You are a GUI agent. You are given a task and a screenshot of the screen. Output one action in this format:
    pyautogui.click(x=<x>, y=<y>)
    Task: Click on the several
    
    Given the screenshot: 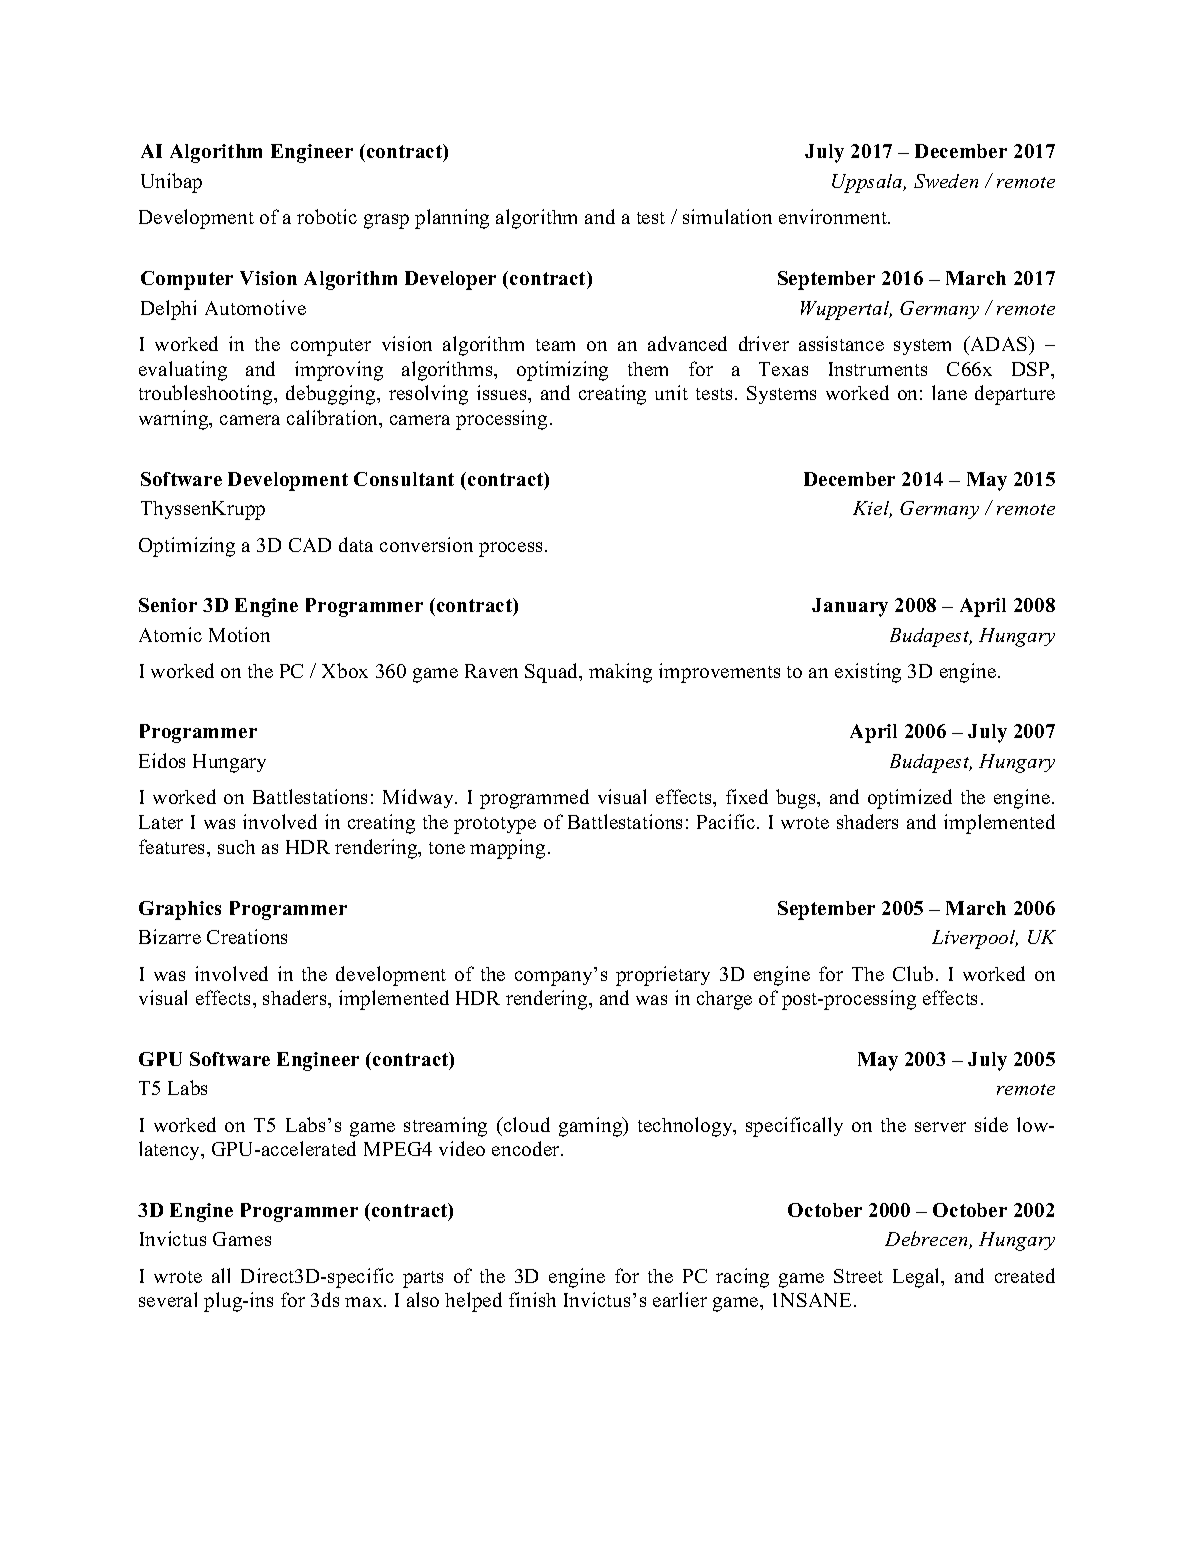 What is the action you would take?
    pyautogui.click(x=168, y=1299)
